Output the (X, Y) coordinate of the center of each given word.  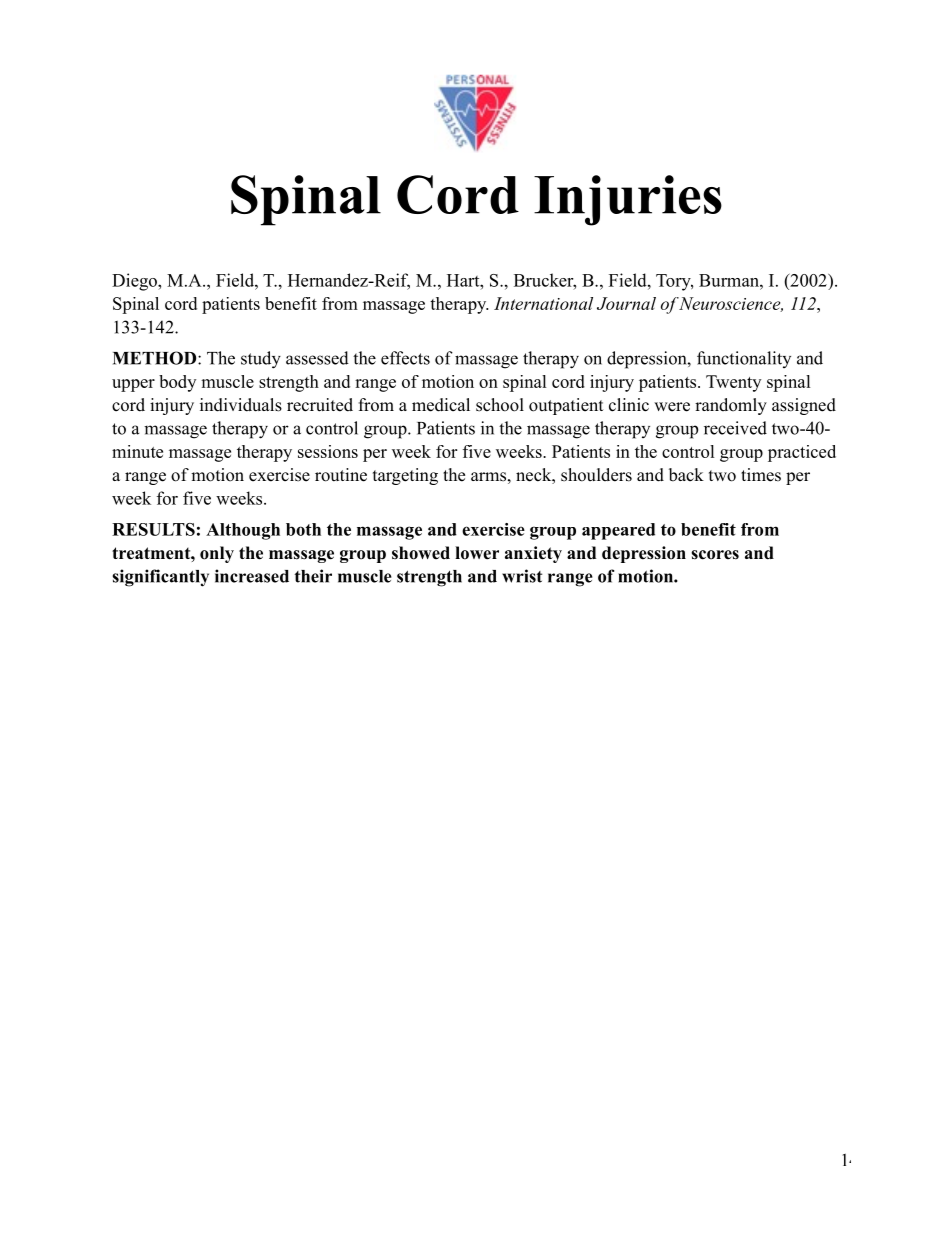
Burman (730, 280)
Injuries (628, 200)
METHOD (156, 358)
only (217, 554)
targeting (405, 476)
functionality (744, 359)
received (735, 428)
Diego (135, 282)
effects (405, 358)
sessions (328, 451)
